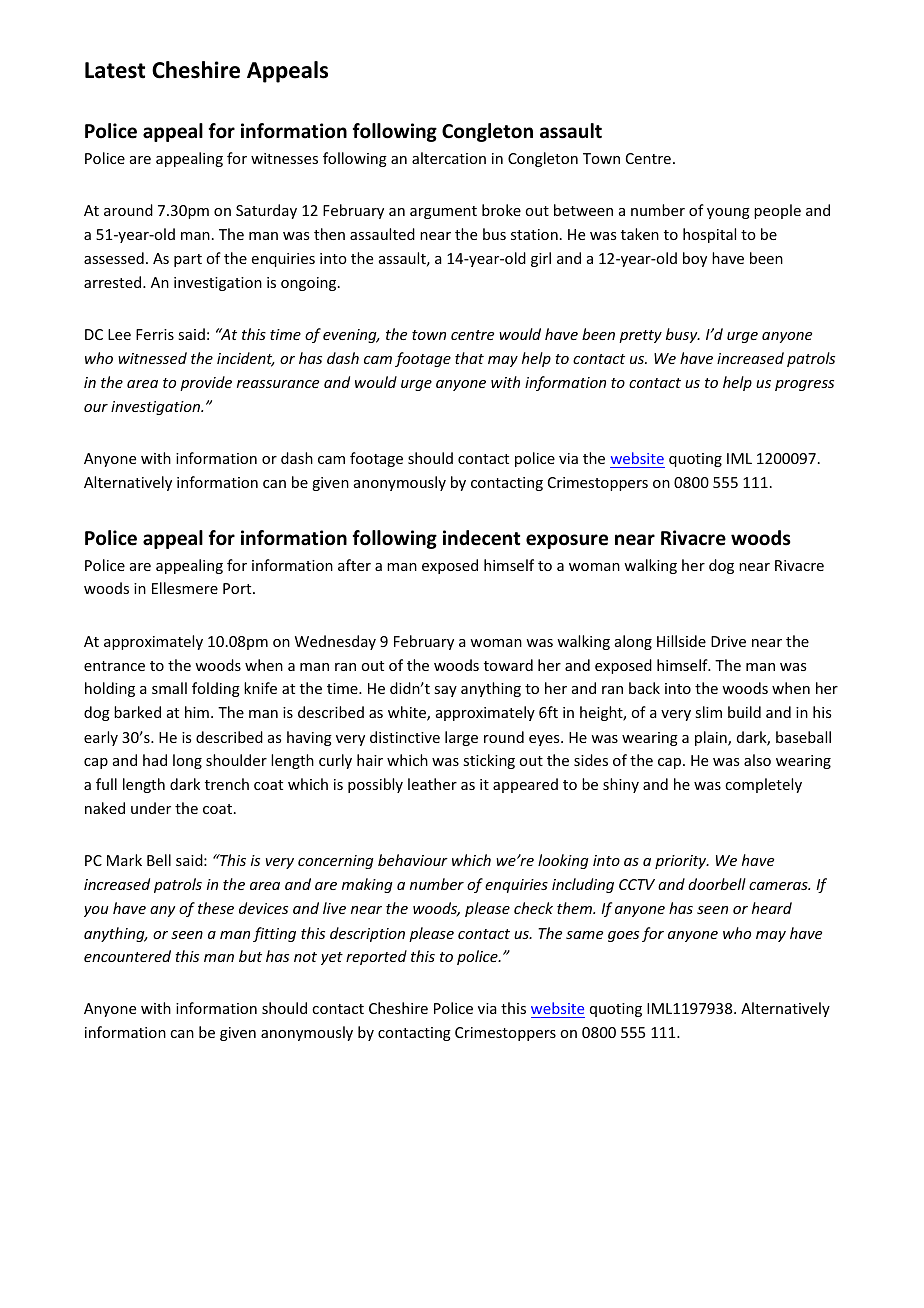 Image resolution: width=924 pixels, height=1308 pixels. I want to click on busy, so click(683, 335).
